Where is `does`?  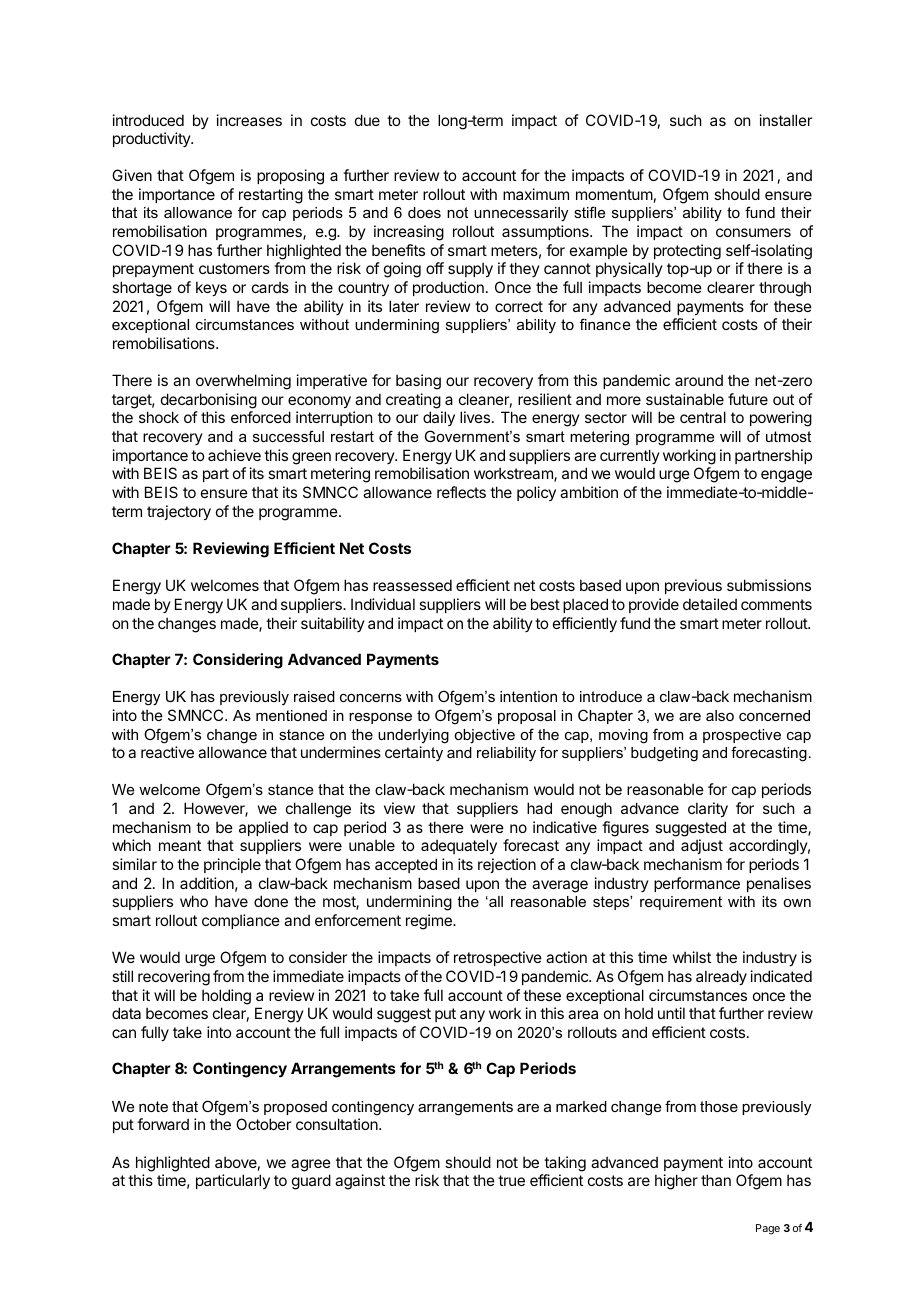
does is located at coordinates (424, 212).
